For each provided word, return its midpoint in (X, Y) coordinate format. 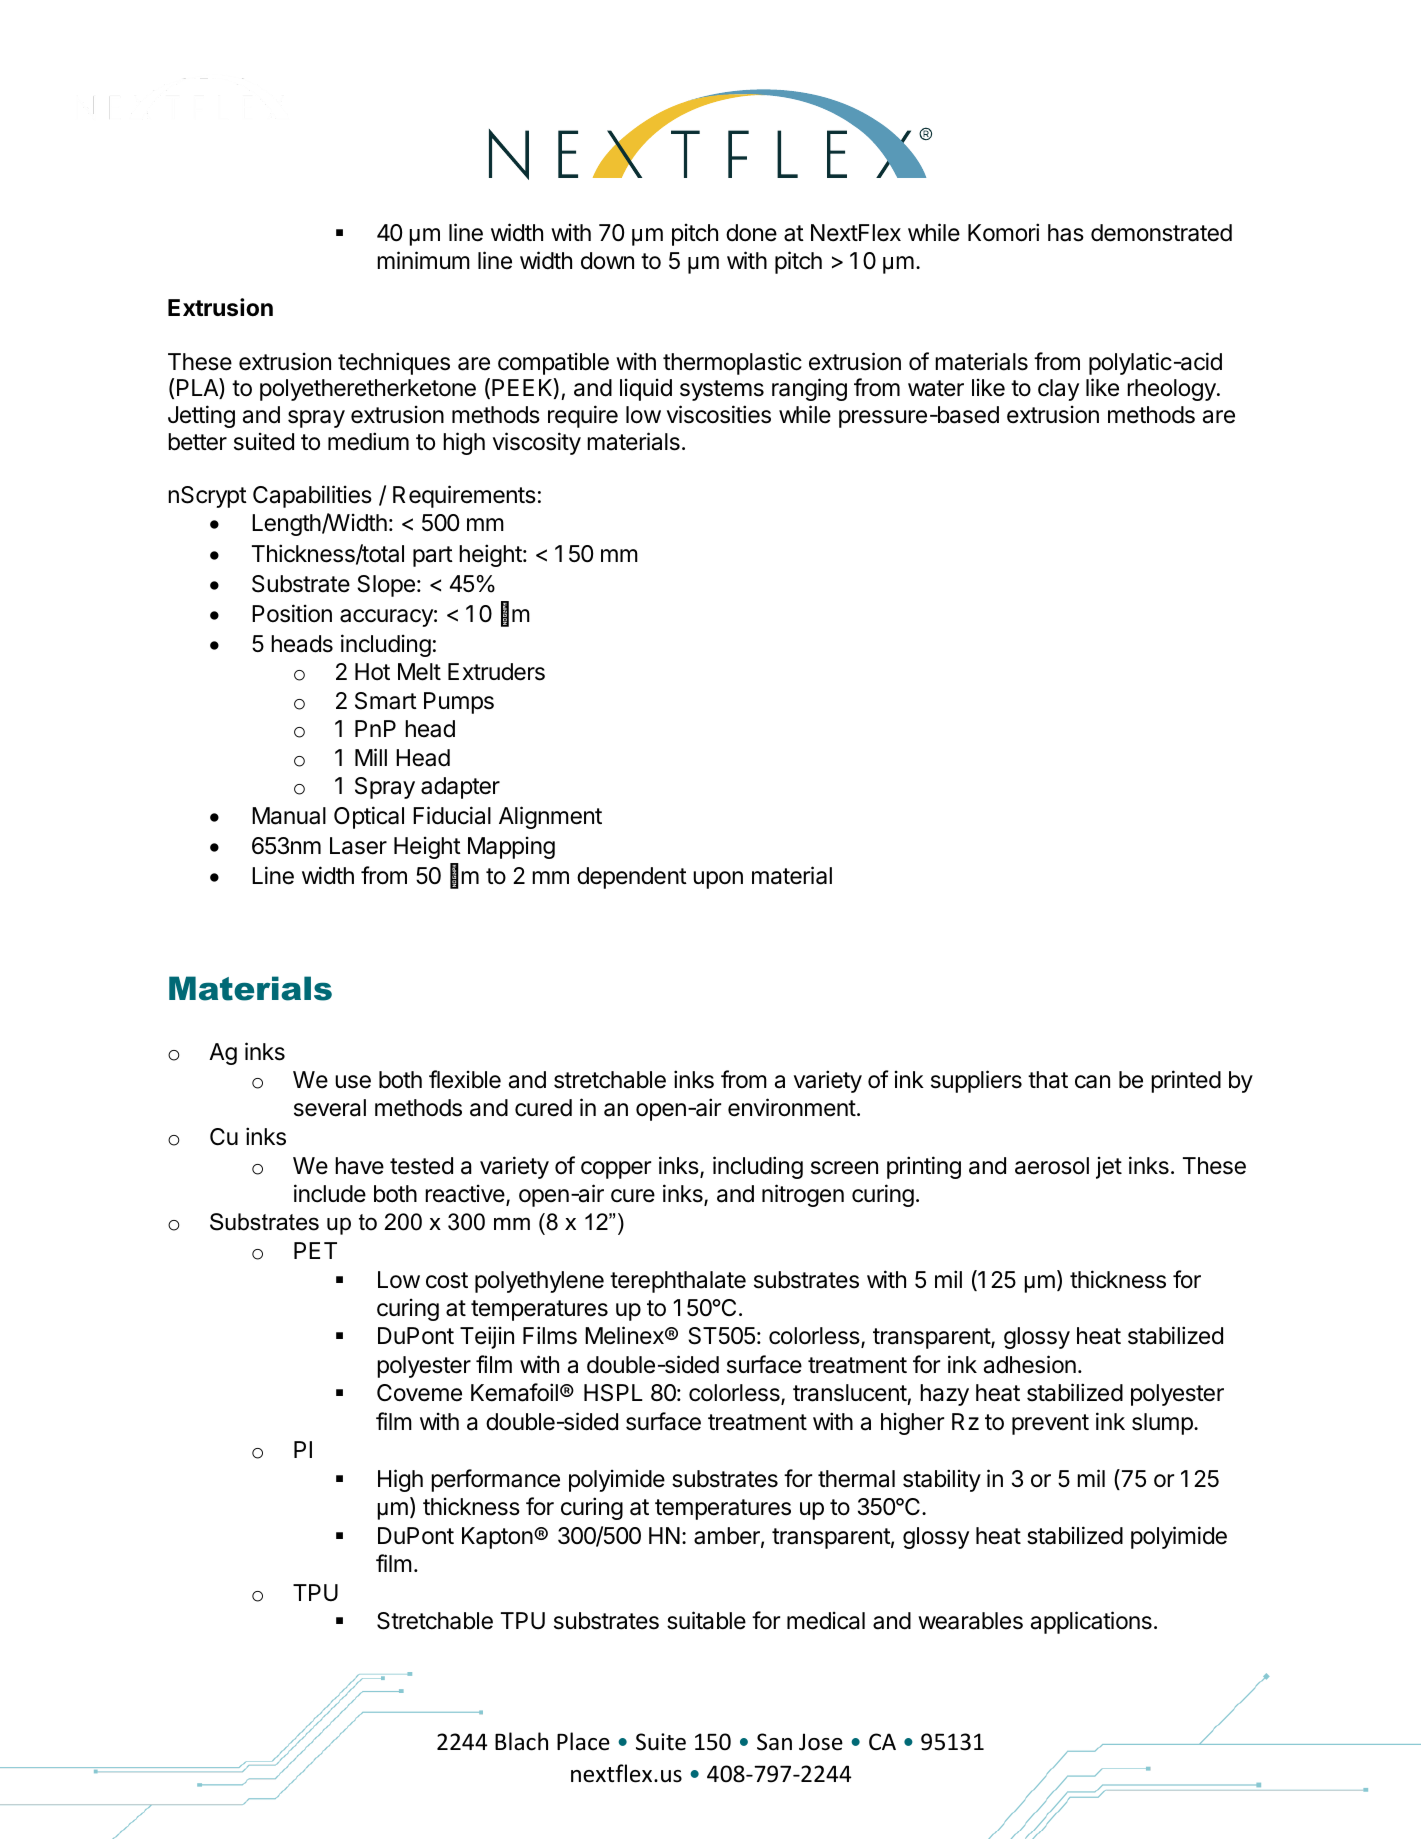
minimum (423, 260)
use (353, 1082)
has (1066, 233)
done (751, 233)
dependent (632, 878)
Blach (521, 1741)
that (1048, 1080)
